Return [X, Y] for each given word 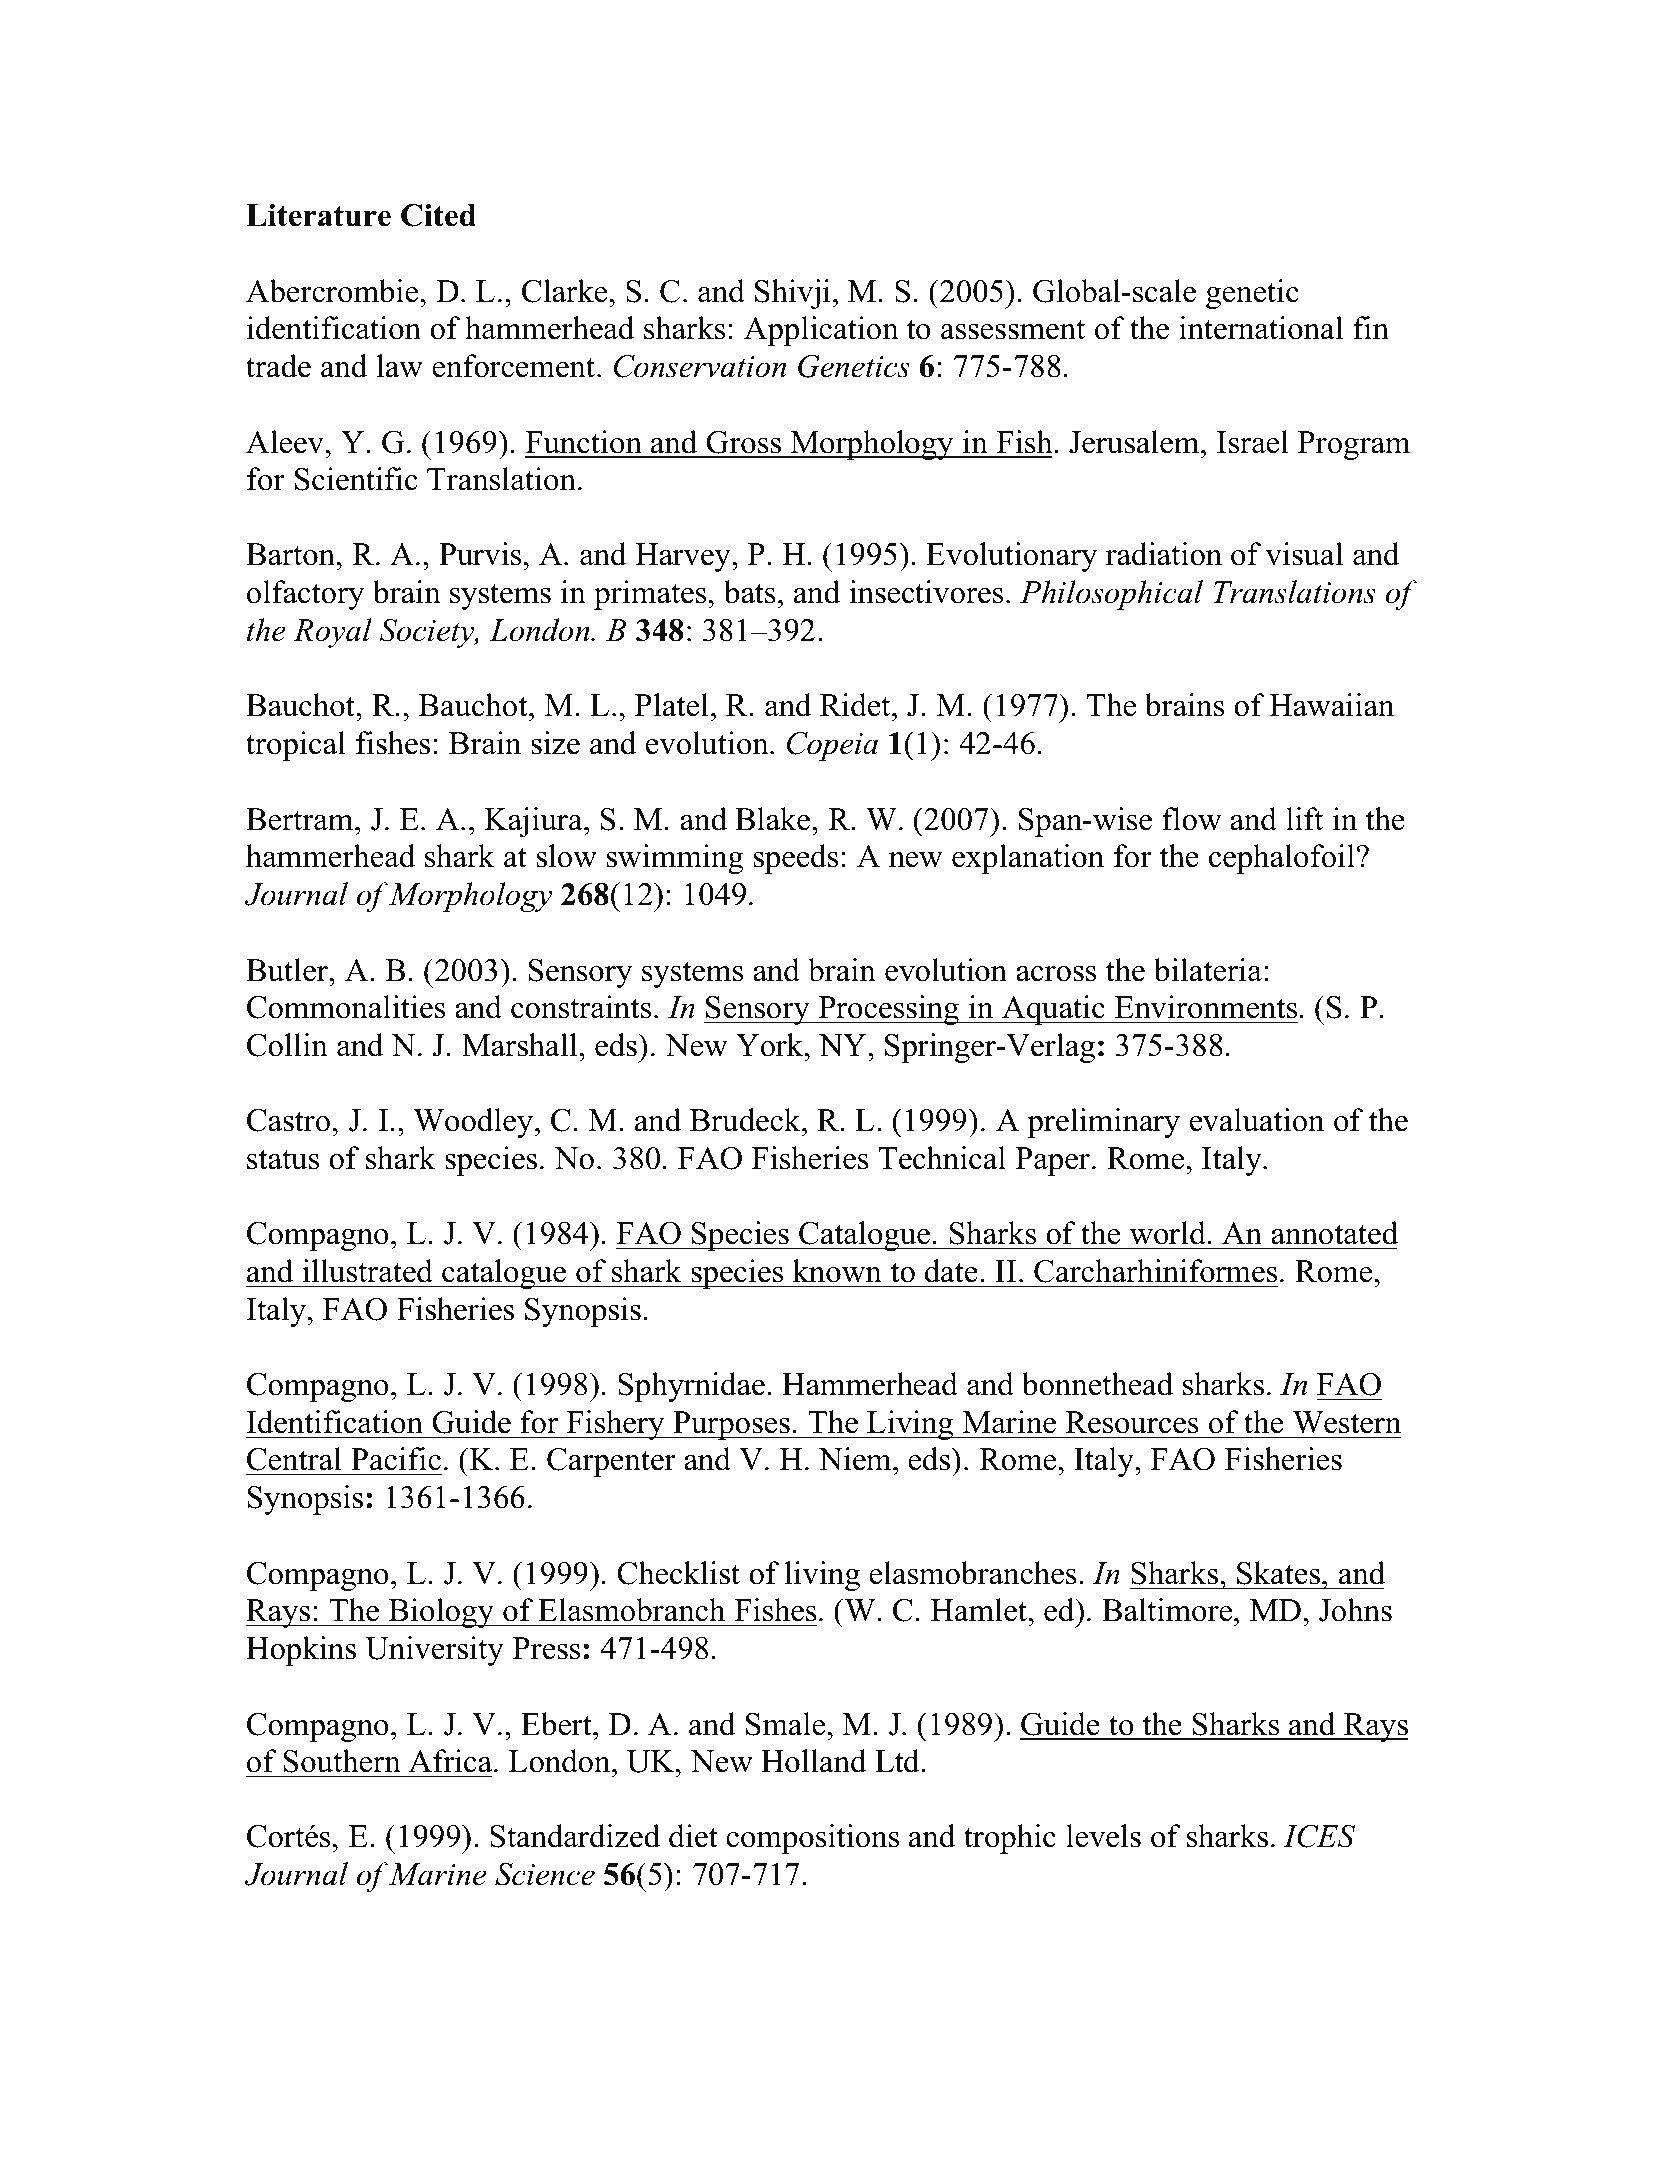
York [771, 1045]
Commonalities [346, 1007]
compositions [812, 1839]
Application [821, 331]
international [1261, 328]
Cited [438, 215]
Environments [1206, 1007]
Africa [450, 1761]
